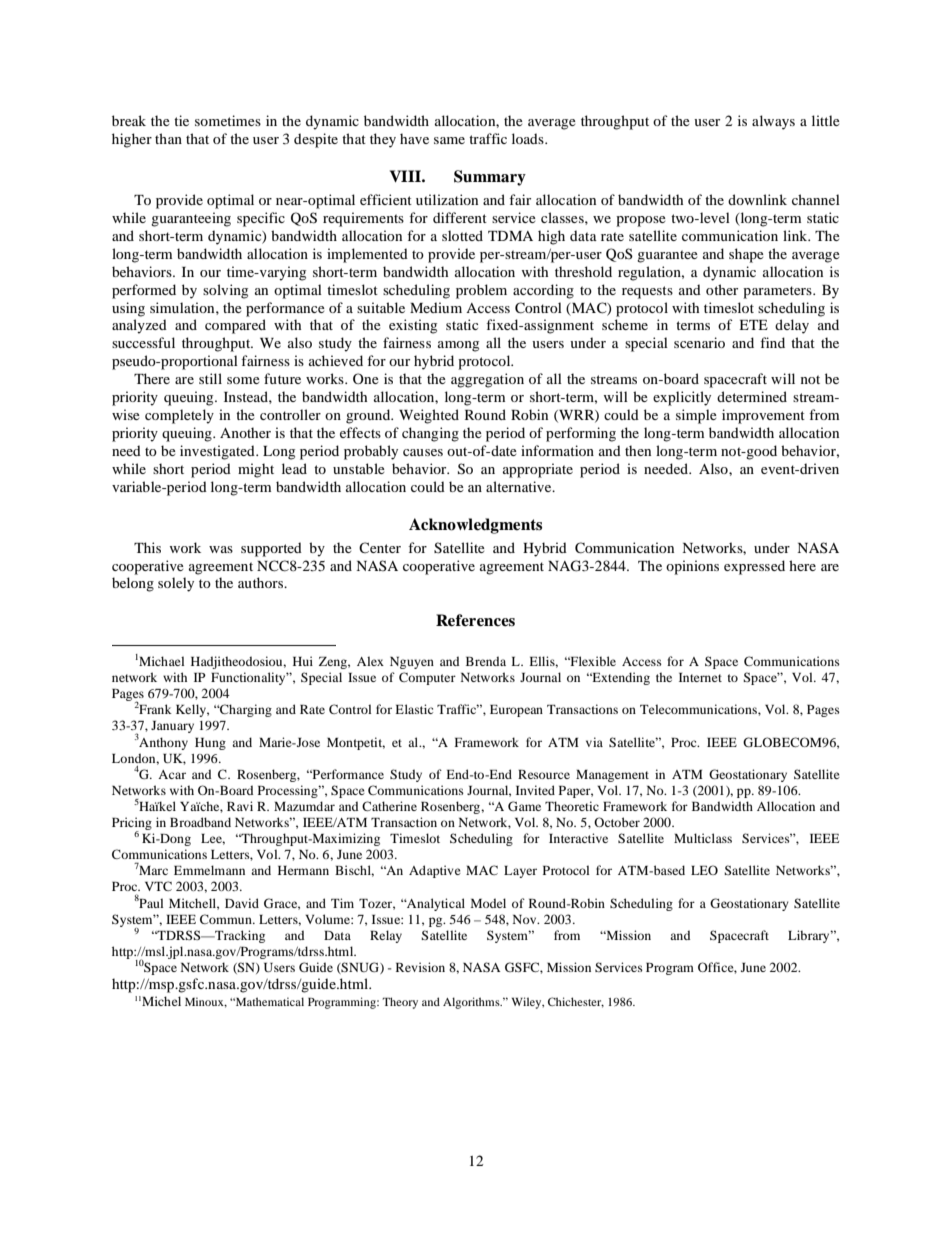  What do you see at coordinates (472, 1003) in the document?
I see `Algorithms` at bounding box center [472, 1003].
